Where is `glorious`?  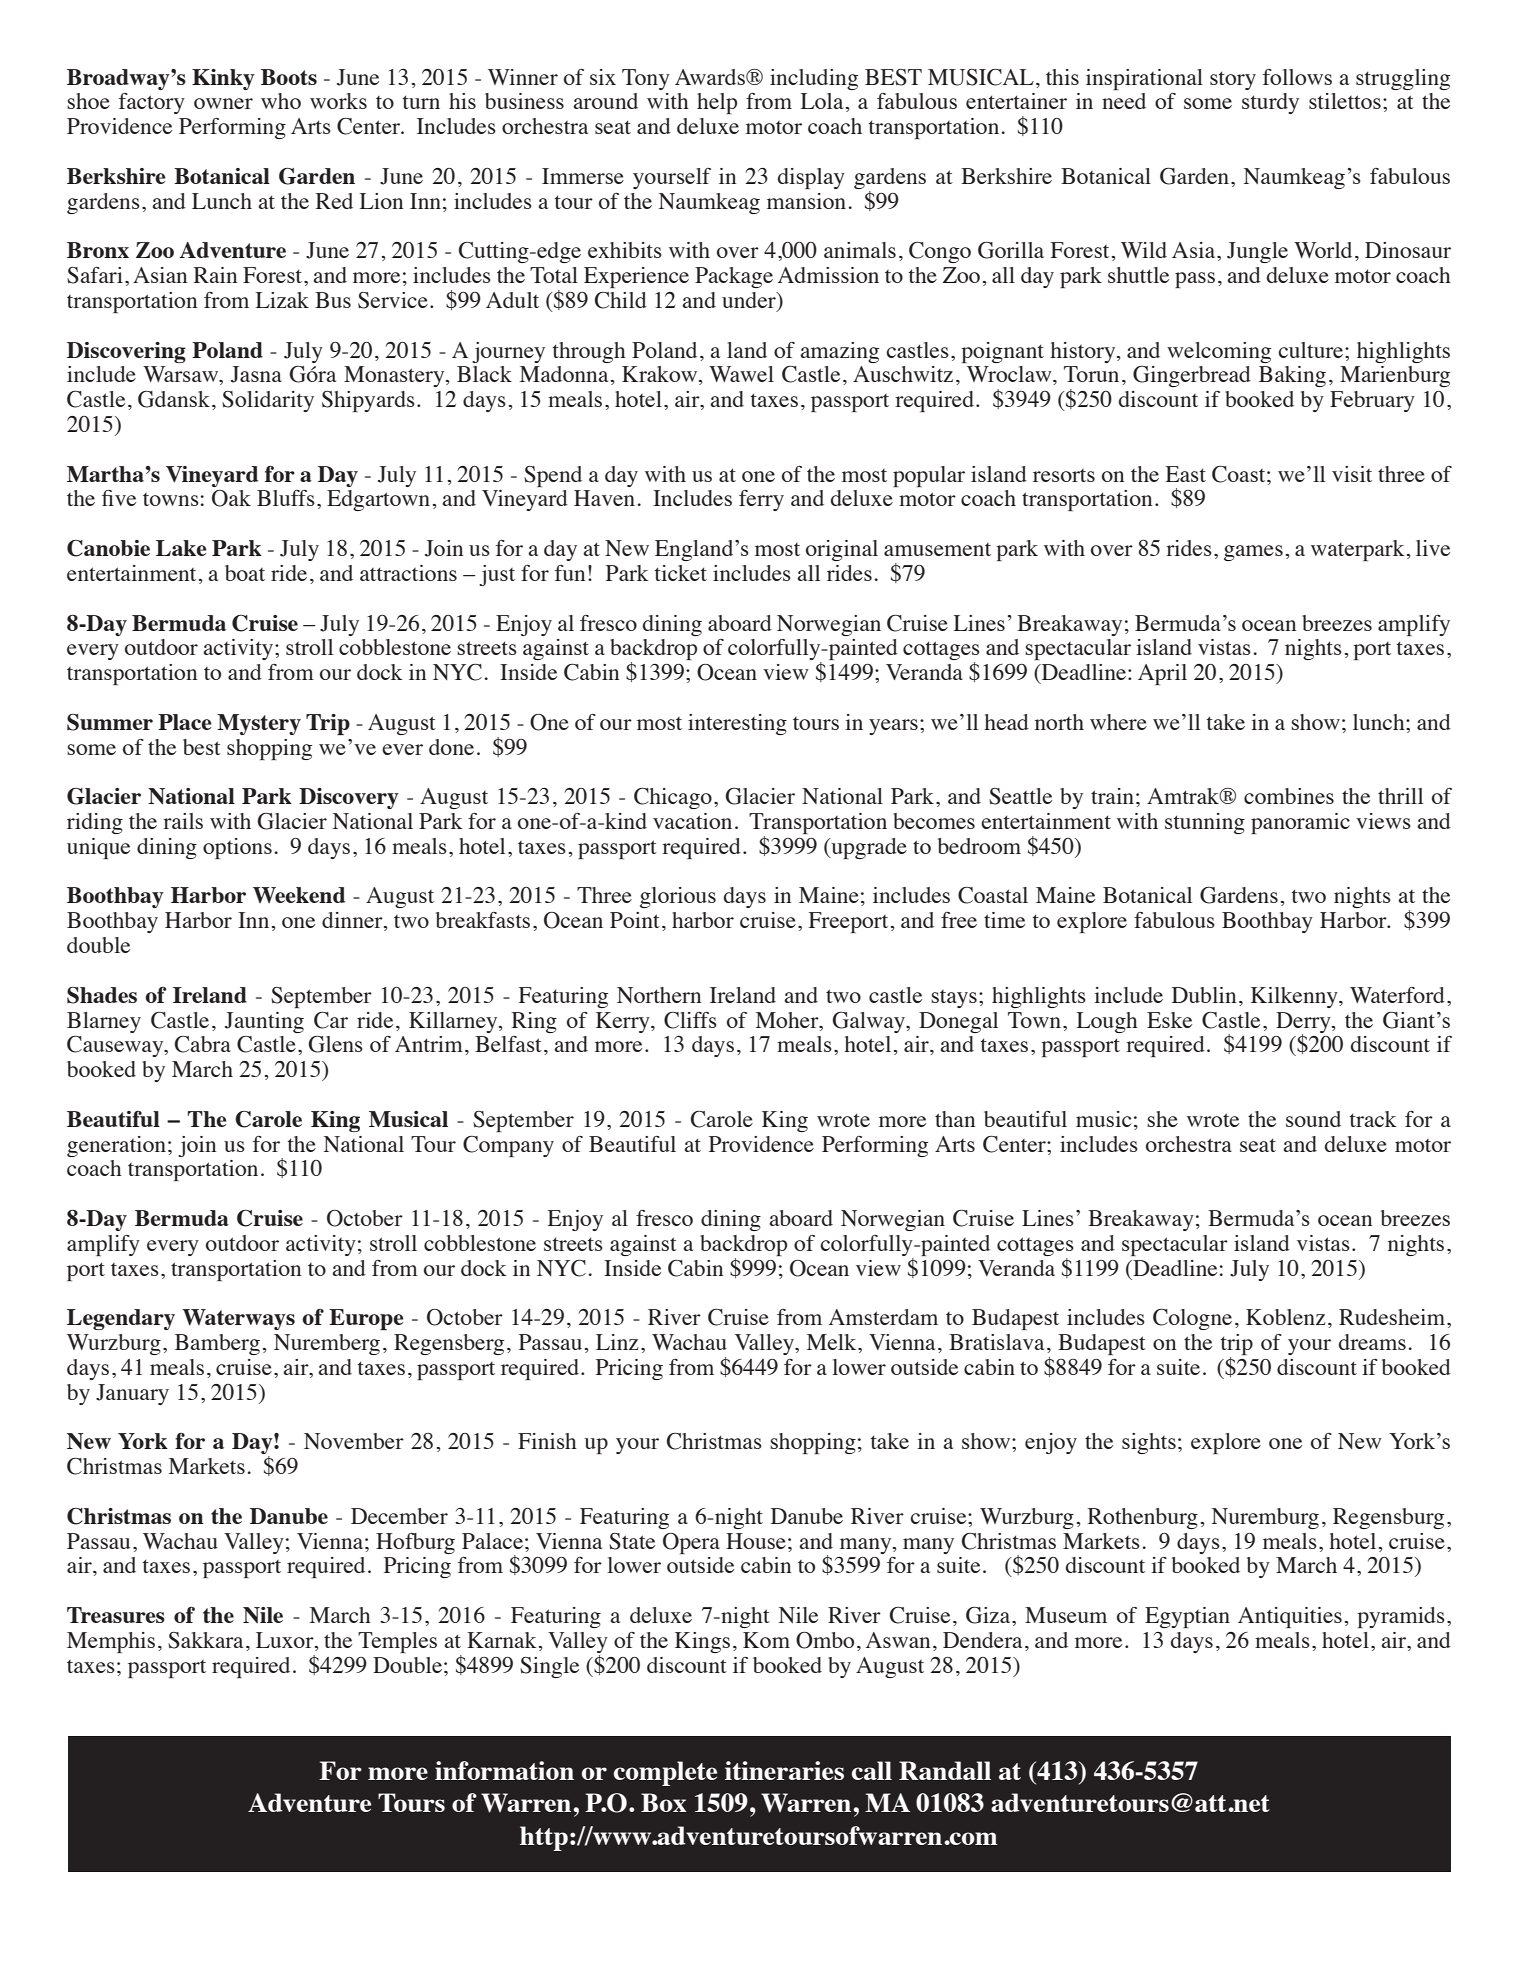
glorious is located at coordinates (678, 897).
